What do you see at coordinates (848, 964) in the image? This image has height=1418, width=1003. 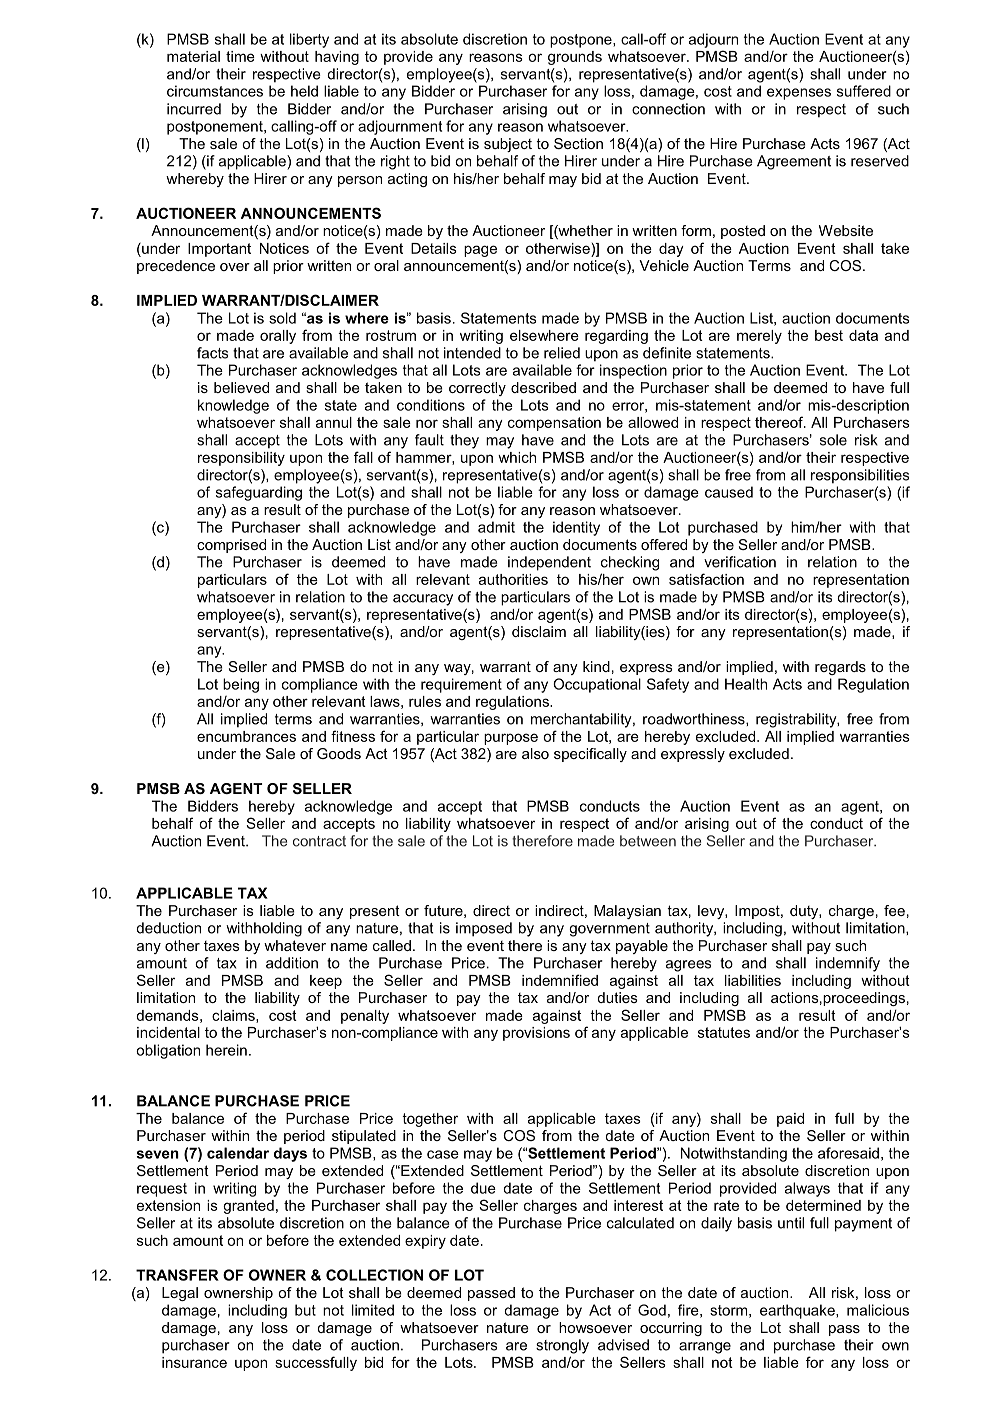 I see `indemnify` at bounding box center [848, 964].
